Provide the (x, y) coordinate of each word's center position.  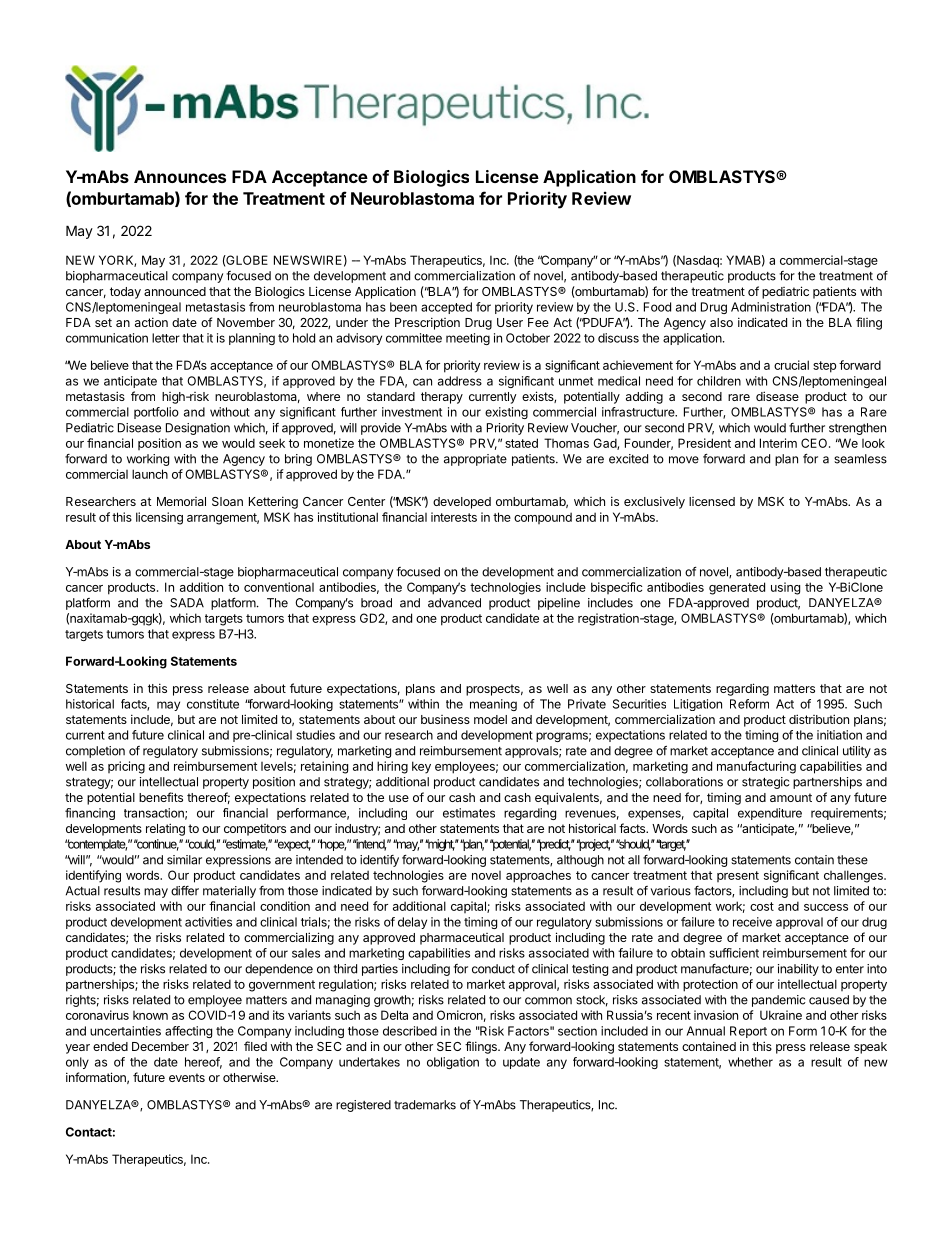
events (187, 1077)
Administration (771, 307)
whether (750, 1062)
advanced (454, 603)
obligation (453, 1063)
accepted (446, 308)
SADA (187, 603)
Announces (180, 176)
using (785, 588)
